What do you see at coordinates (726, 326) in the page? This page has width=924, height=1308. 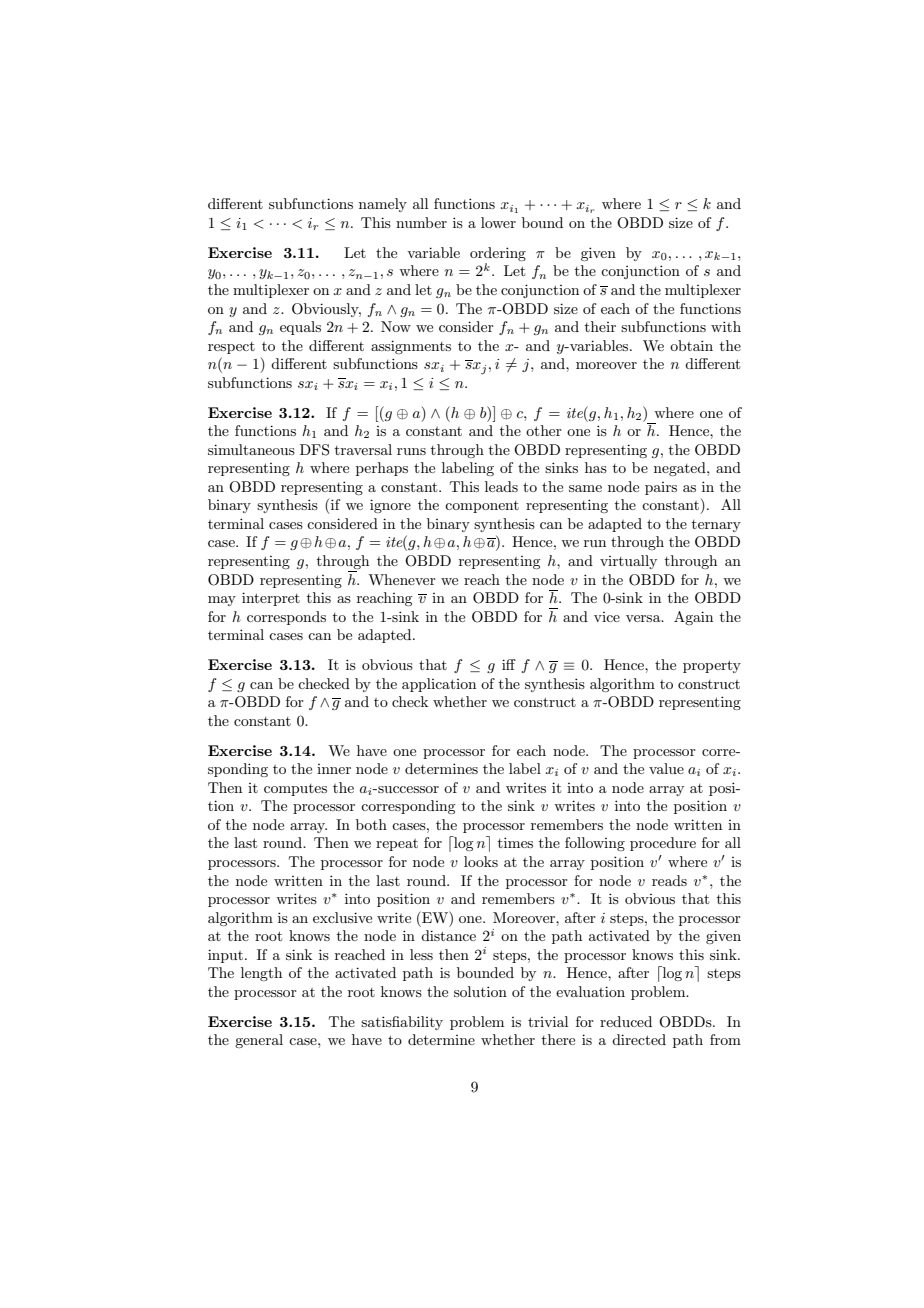 I see `with` at bounding box center [726, 326].
